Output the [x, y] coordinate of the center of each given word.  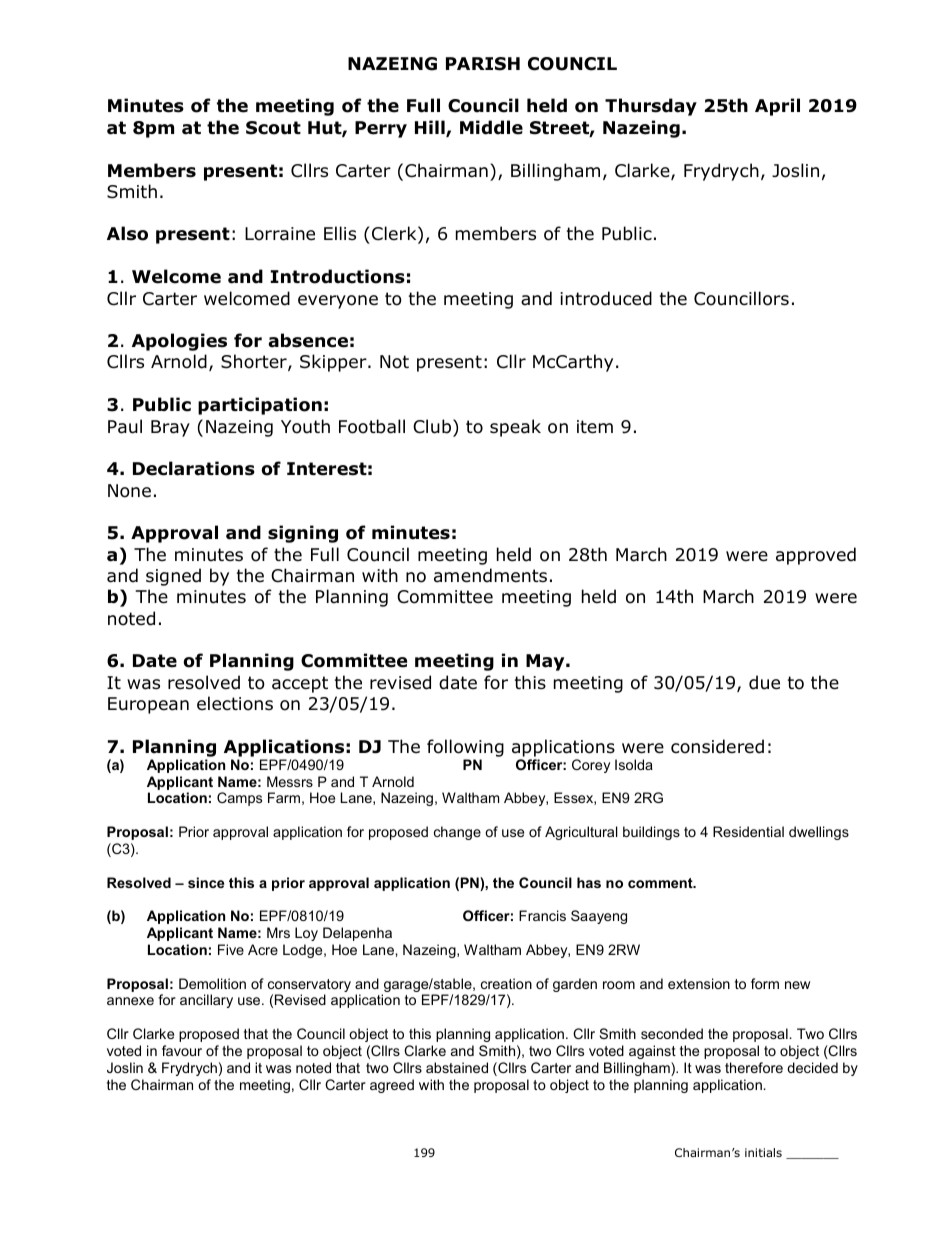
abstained [457, 1067]
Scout [273, 128]
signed [173, 577]
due [764, 682]
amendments [490, 575]
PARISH [483, 64]
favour [182, 1050]
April [777, 107]
